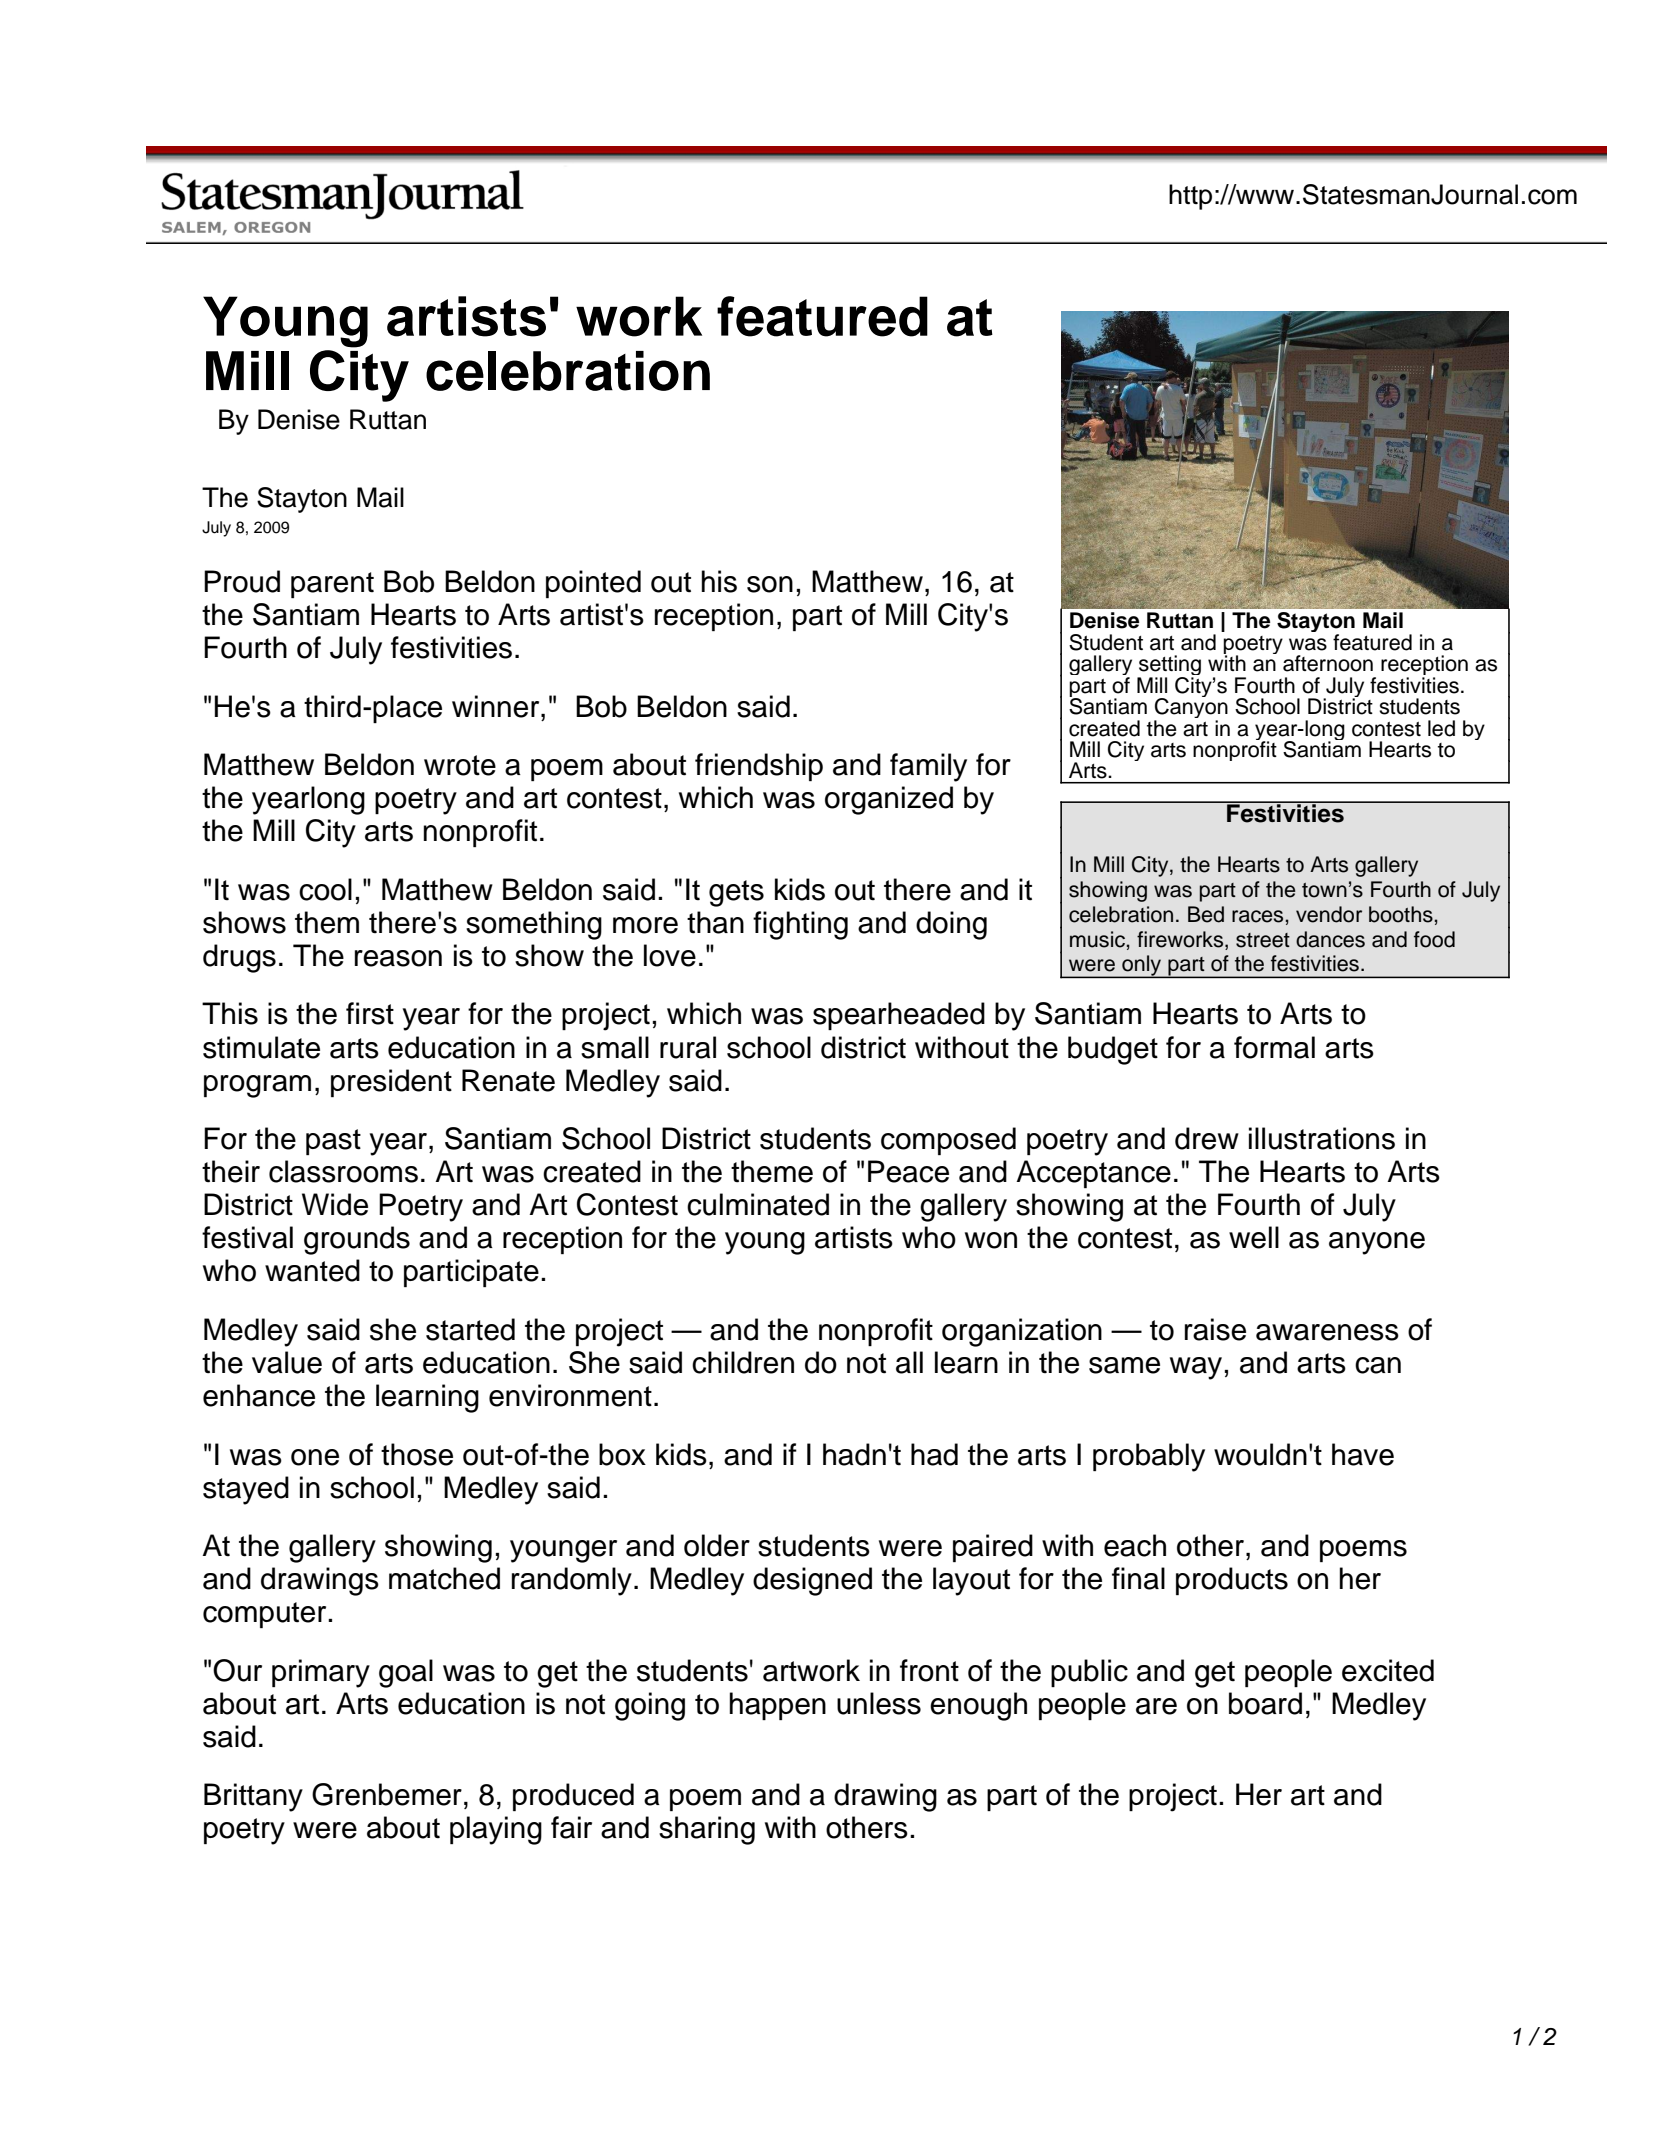 The height and width of the page is (2142, 1655). Describe the element at coordinates (335, 1204) in the page. I see `Wide` at that location.
